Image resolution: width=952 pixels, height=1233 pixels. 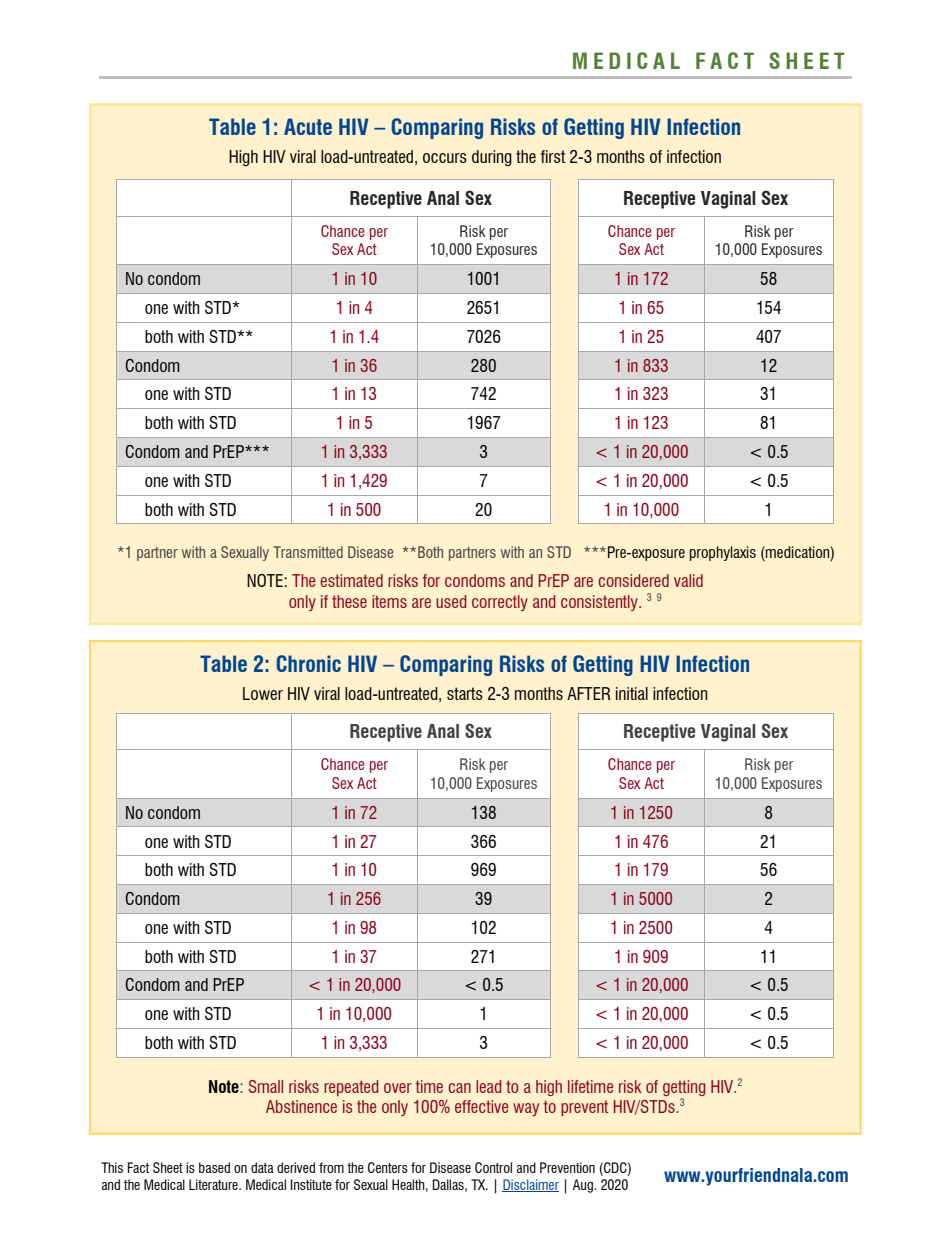 What do you see at coordinates (723, 553) in the image?
I see `prophylaxis` at bounding box center [723, 553].
